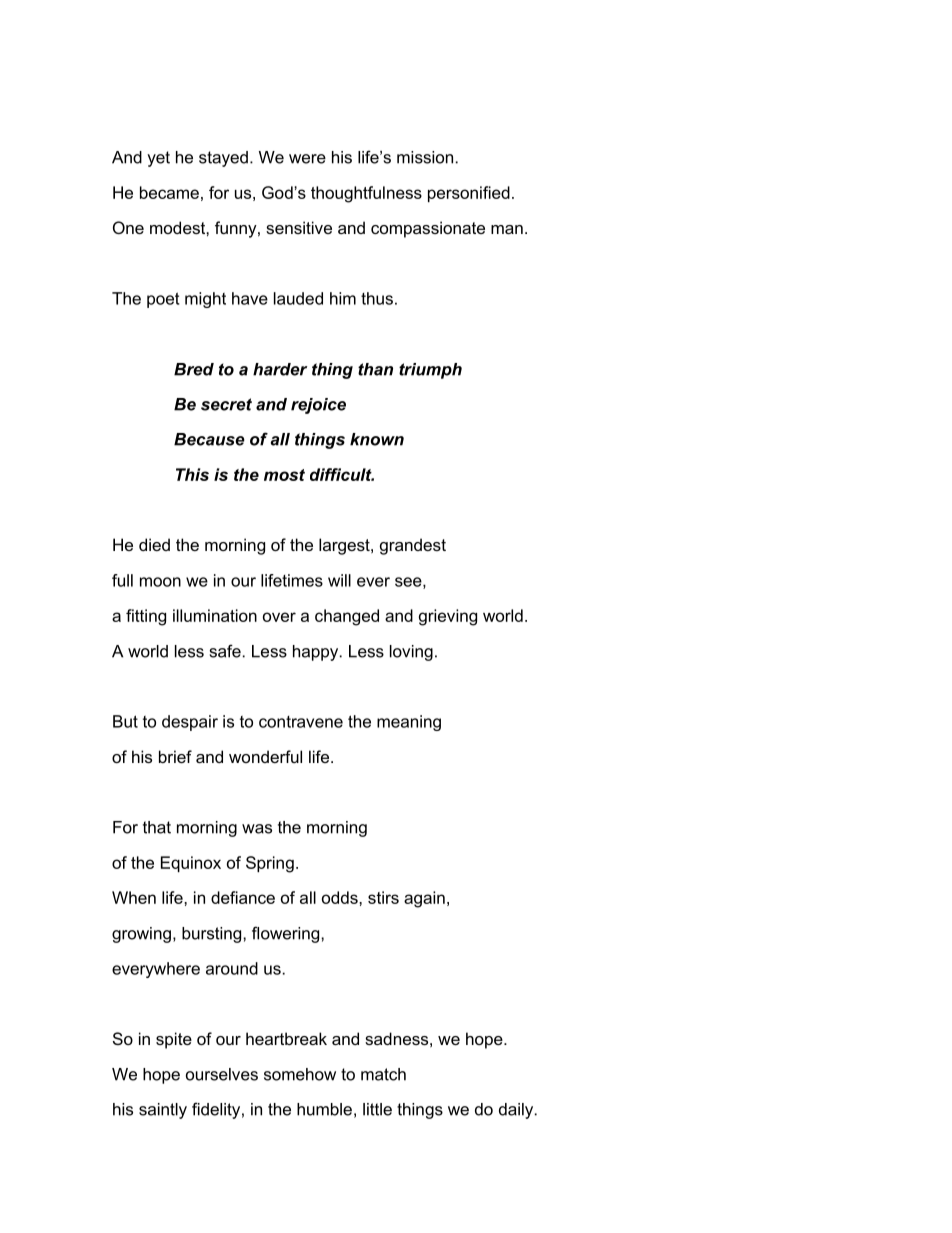 The width and height of the screenshot is (952, 1233). I want to click on personified, so click(469, 194).
